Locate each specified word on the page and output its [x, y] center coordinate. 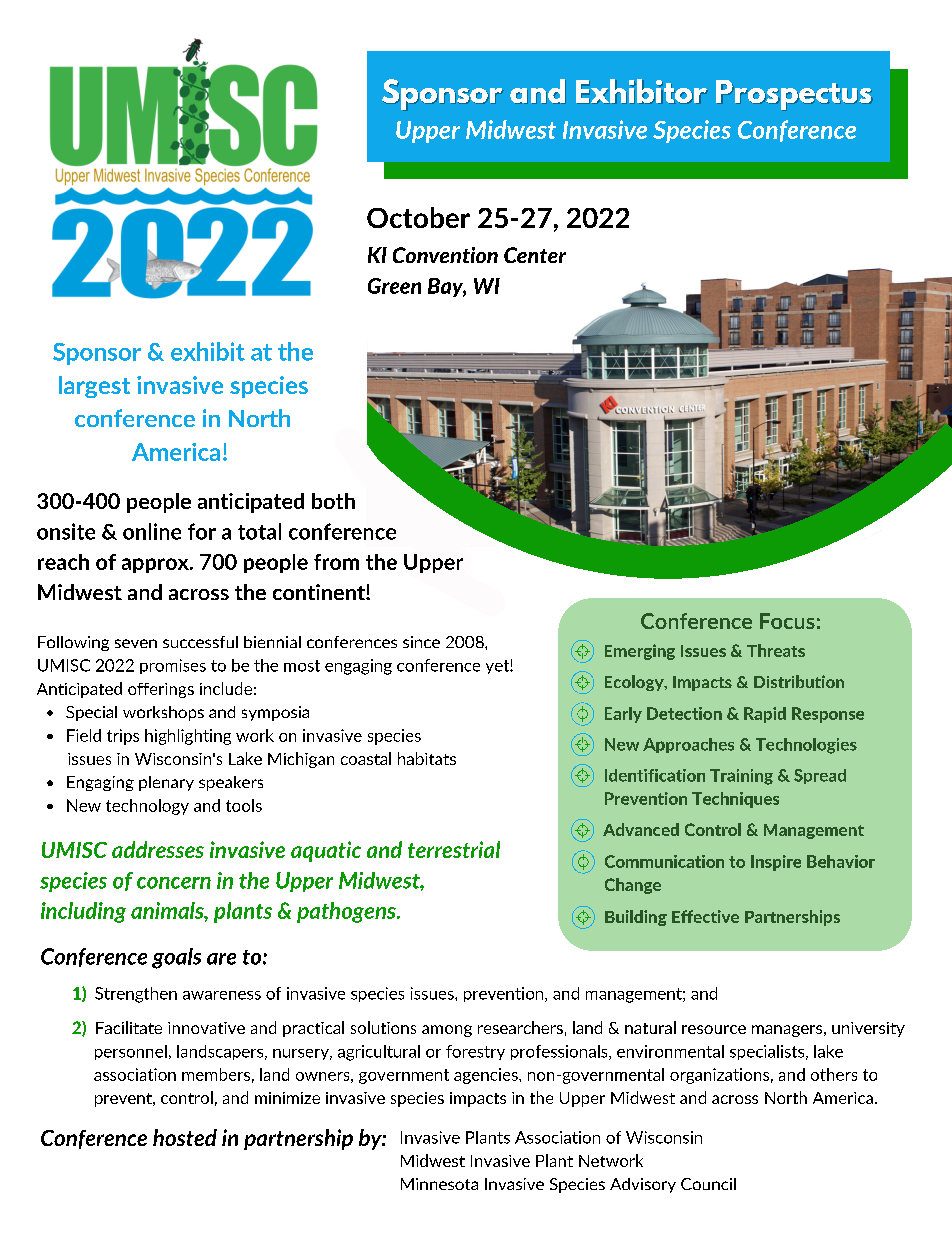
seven [136, 643]
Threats [776, 650]
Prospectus [794, 95]
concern [174, 883]
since [421, 642]
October [418, 217]
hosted [185, 1137]
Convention [445, 255]
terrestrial [454, 849]
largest [94, 387]
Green [394, 286]
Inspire [776, 863]
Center [535, 255]
